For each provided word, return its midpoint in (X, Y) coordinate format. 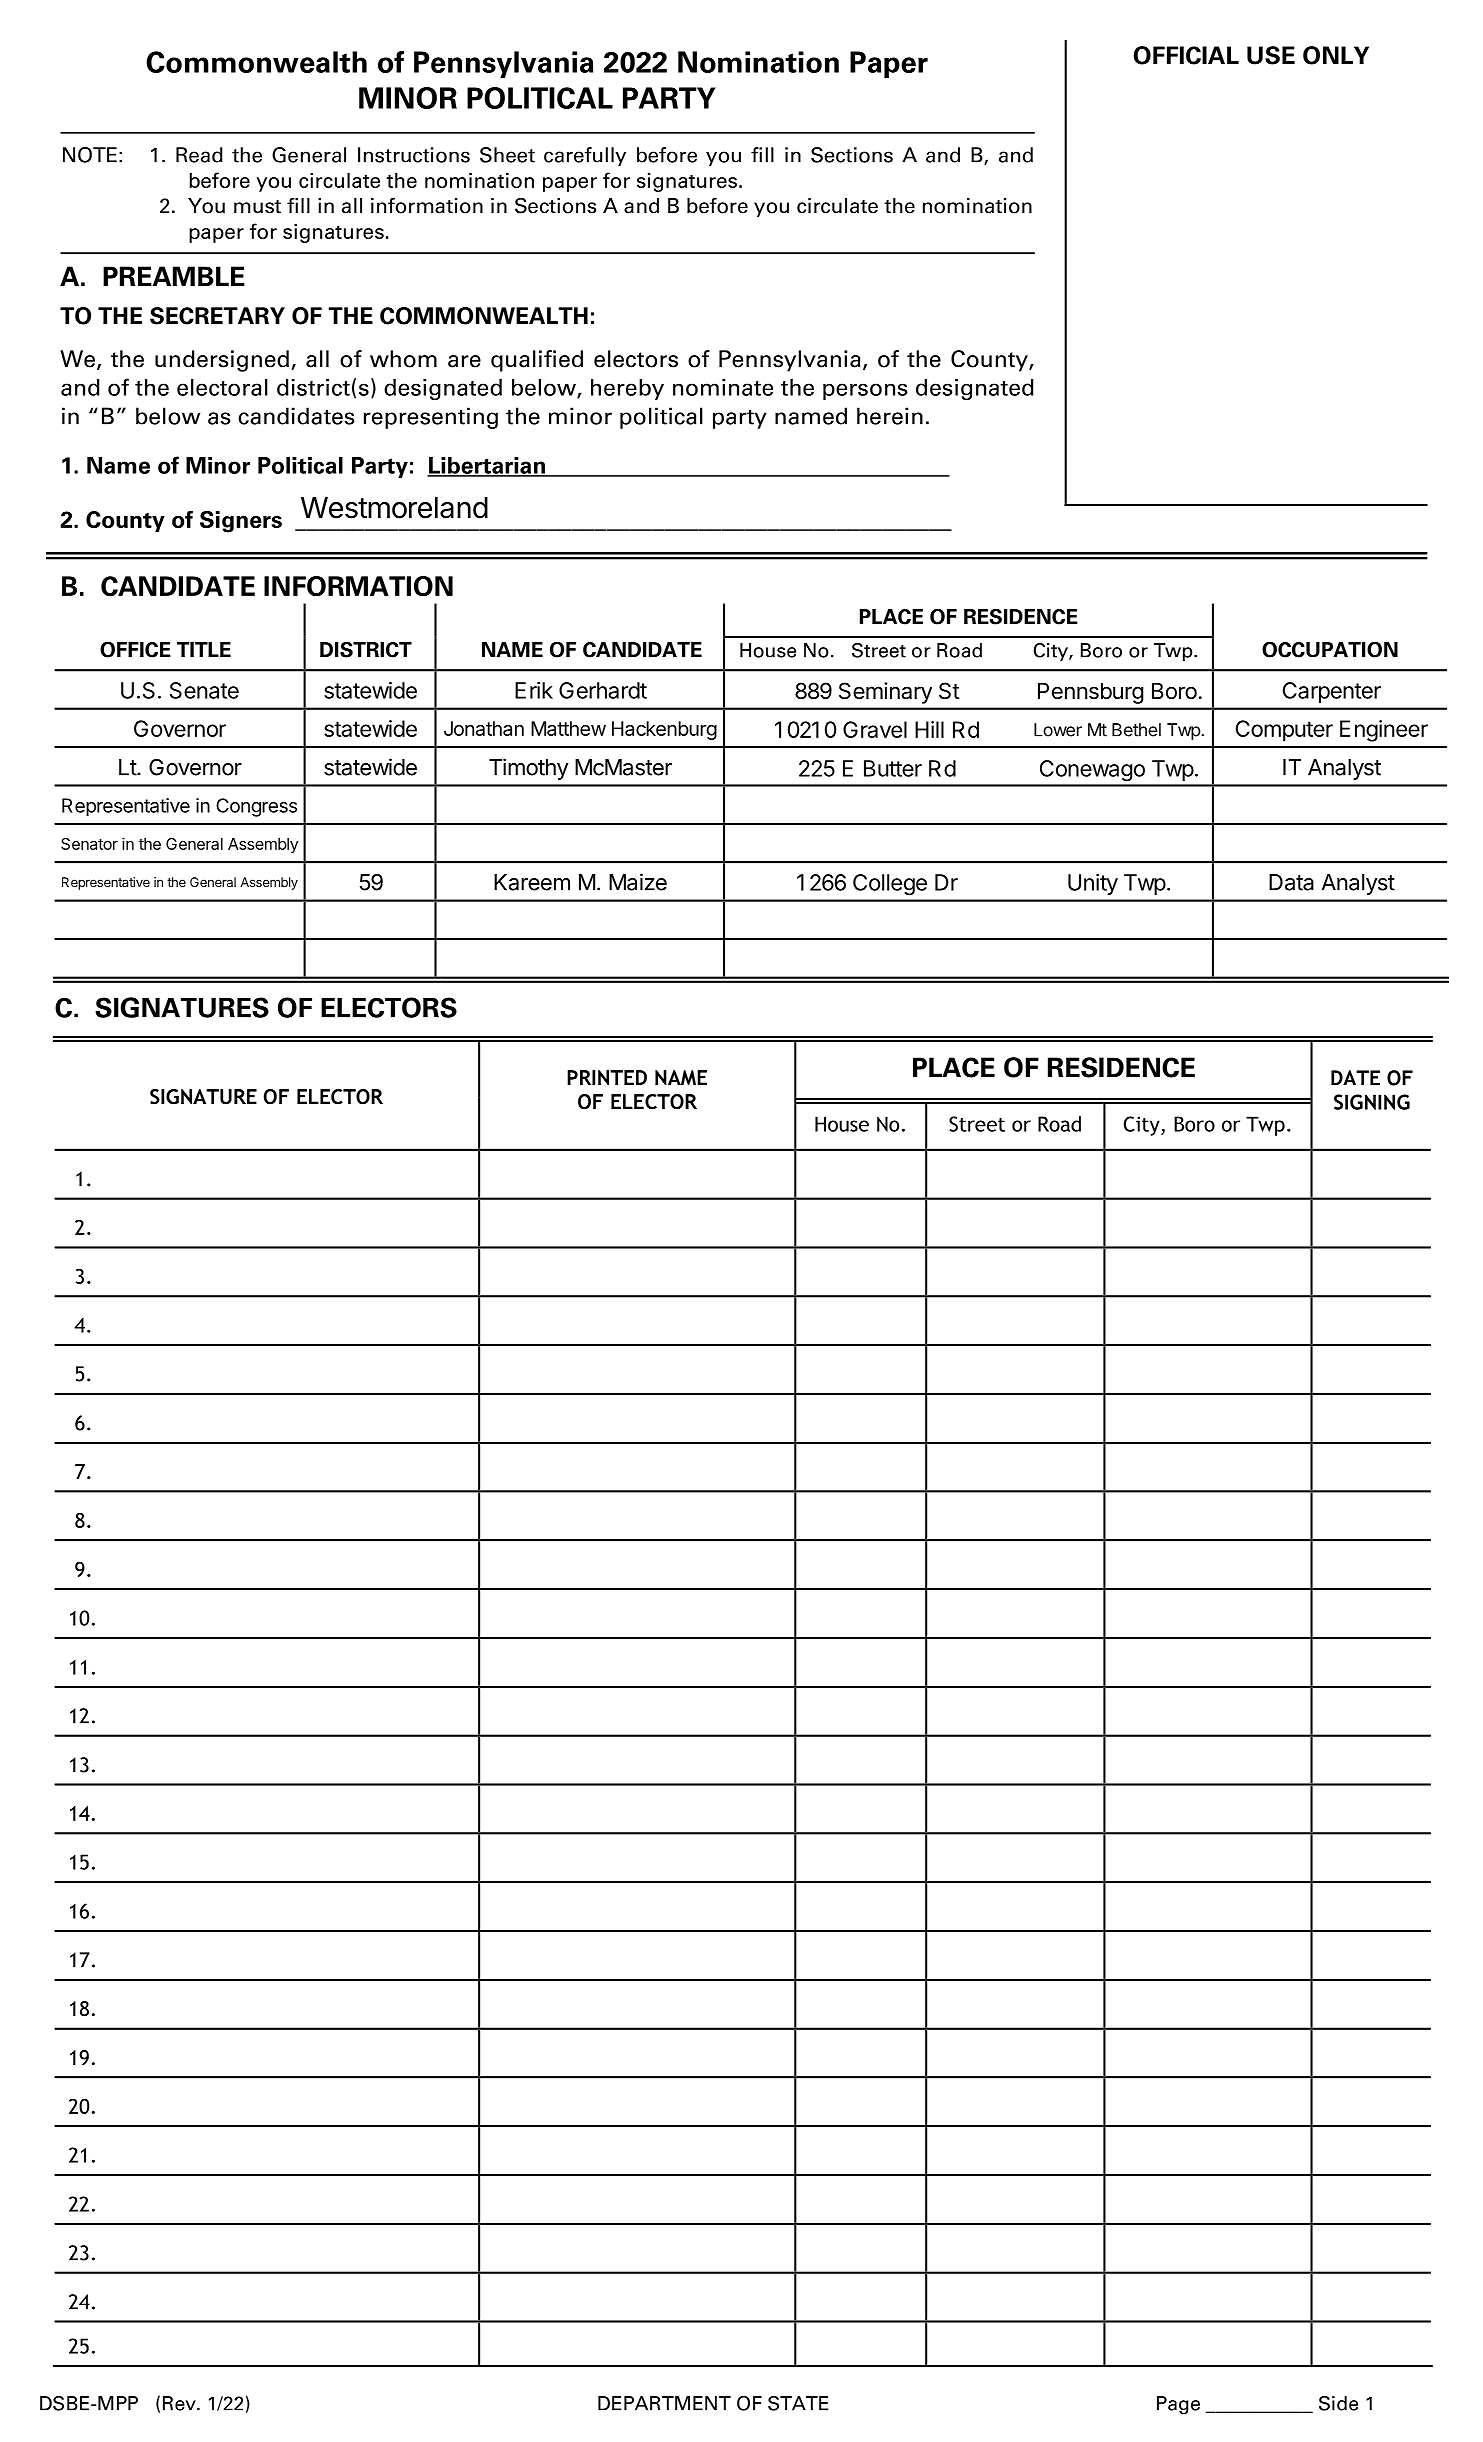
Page (1178, 2405)
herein (890, 416)
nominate (723, 387)
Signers (241, 522)
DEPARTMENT (664, 2403)
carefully (585, 156)
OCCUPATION (1330, 649)
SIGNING (1372, 1102)
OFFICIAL (1186, 55)
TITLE (204, 649)
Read (199, 155)
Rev (180, 2403)
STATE (798, 2403)
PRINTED (607, 1078)
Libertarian (487, 467)
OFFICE (135, 649)
